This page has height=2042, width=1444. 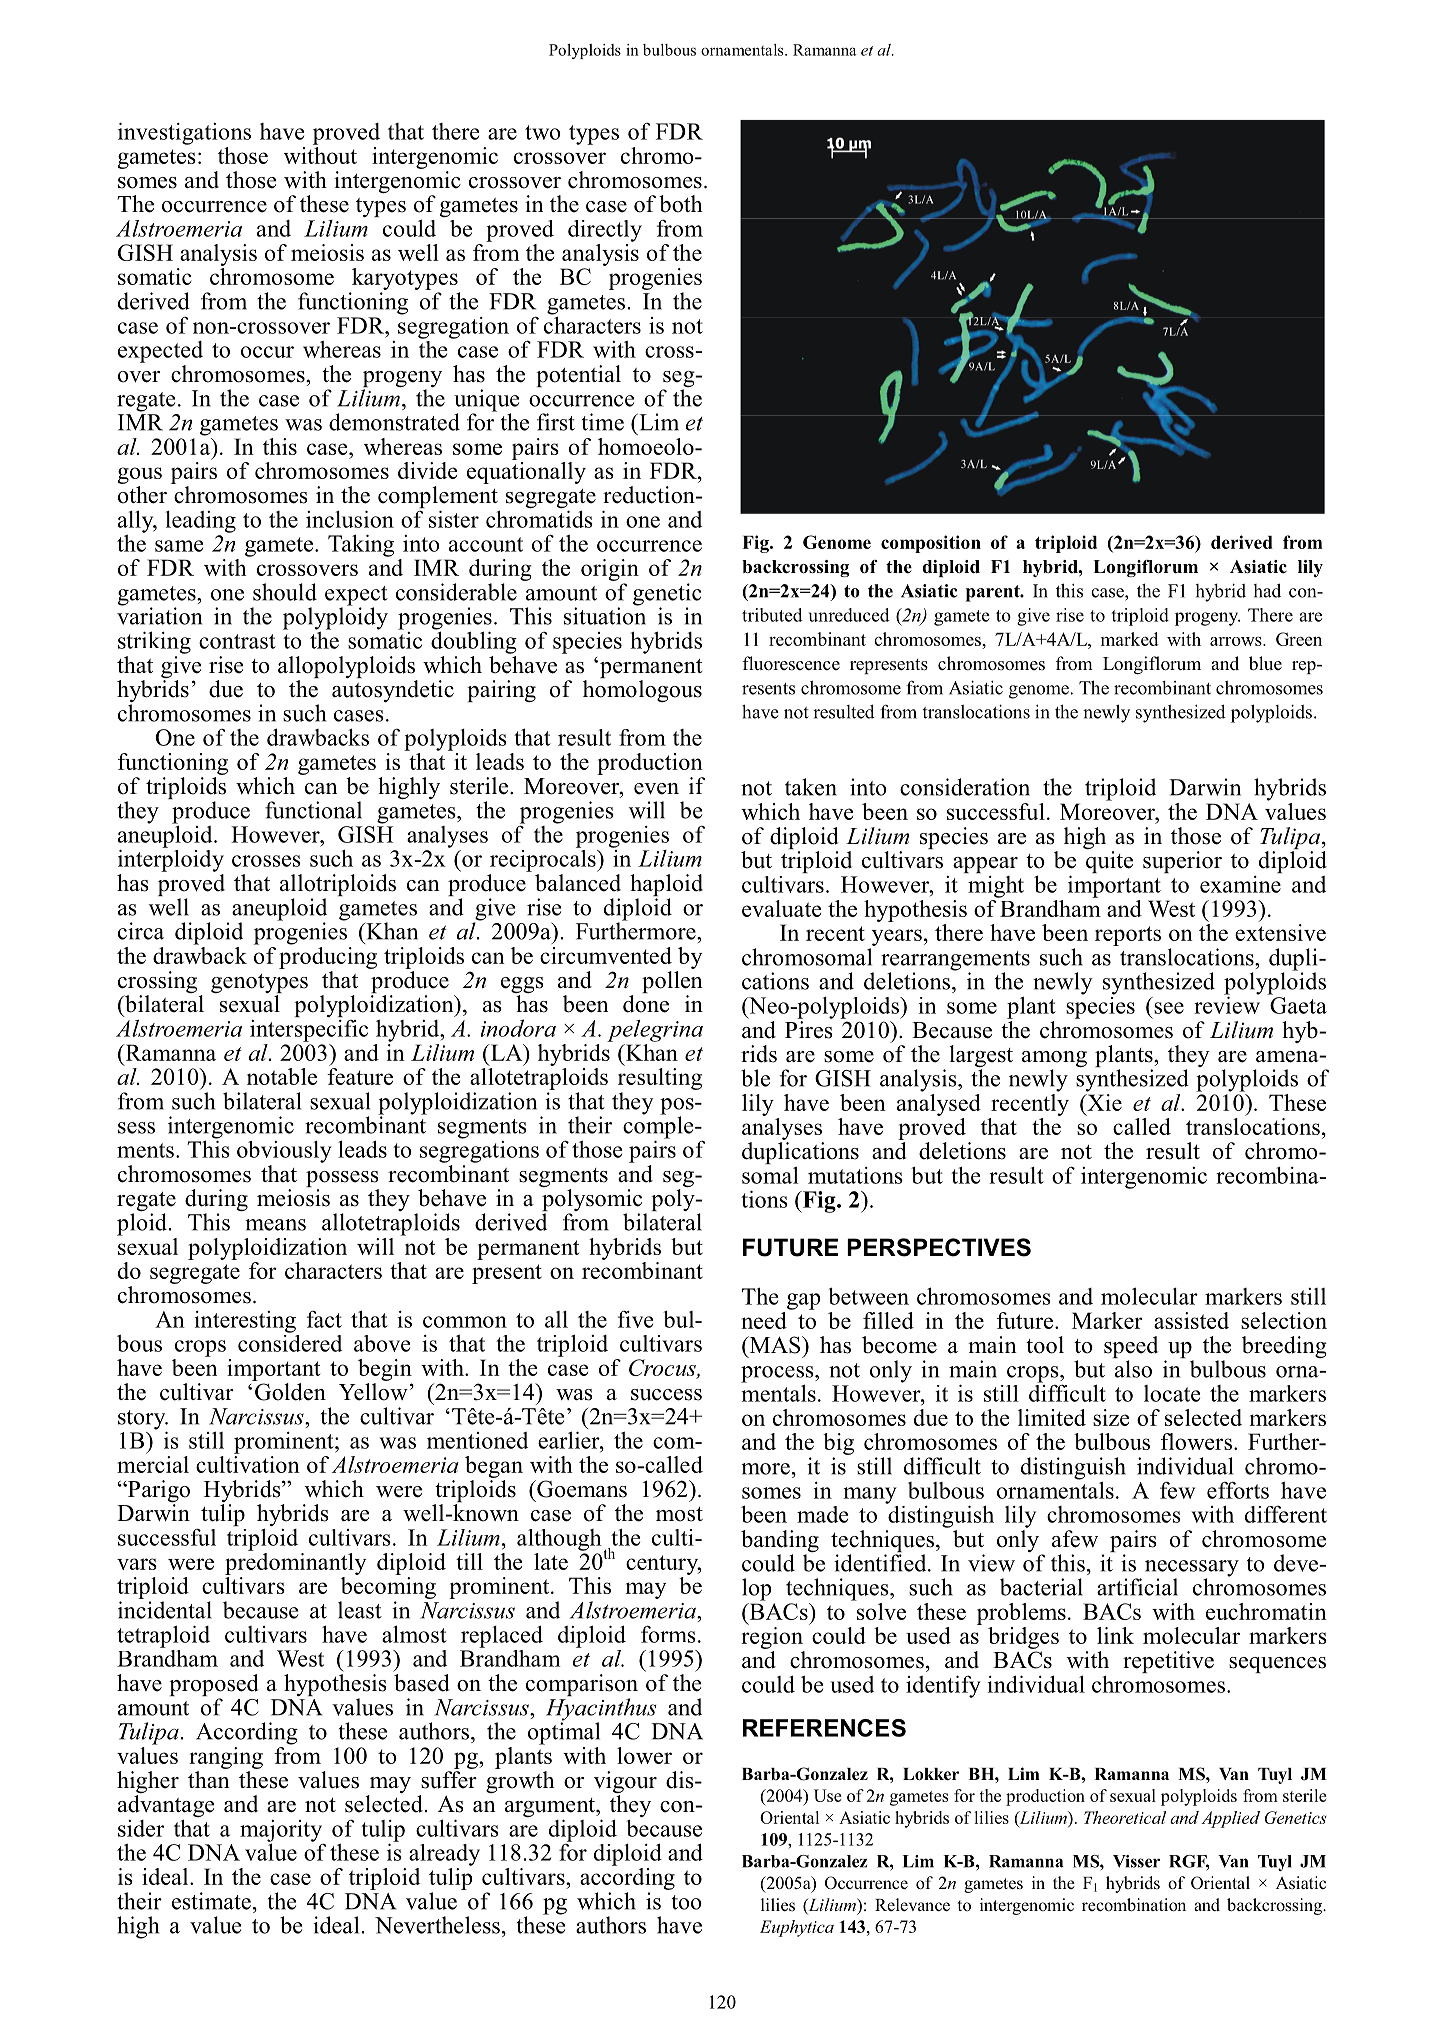 I want to click on superior, so click(x=1182, y=862).
